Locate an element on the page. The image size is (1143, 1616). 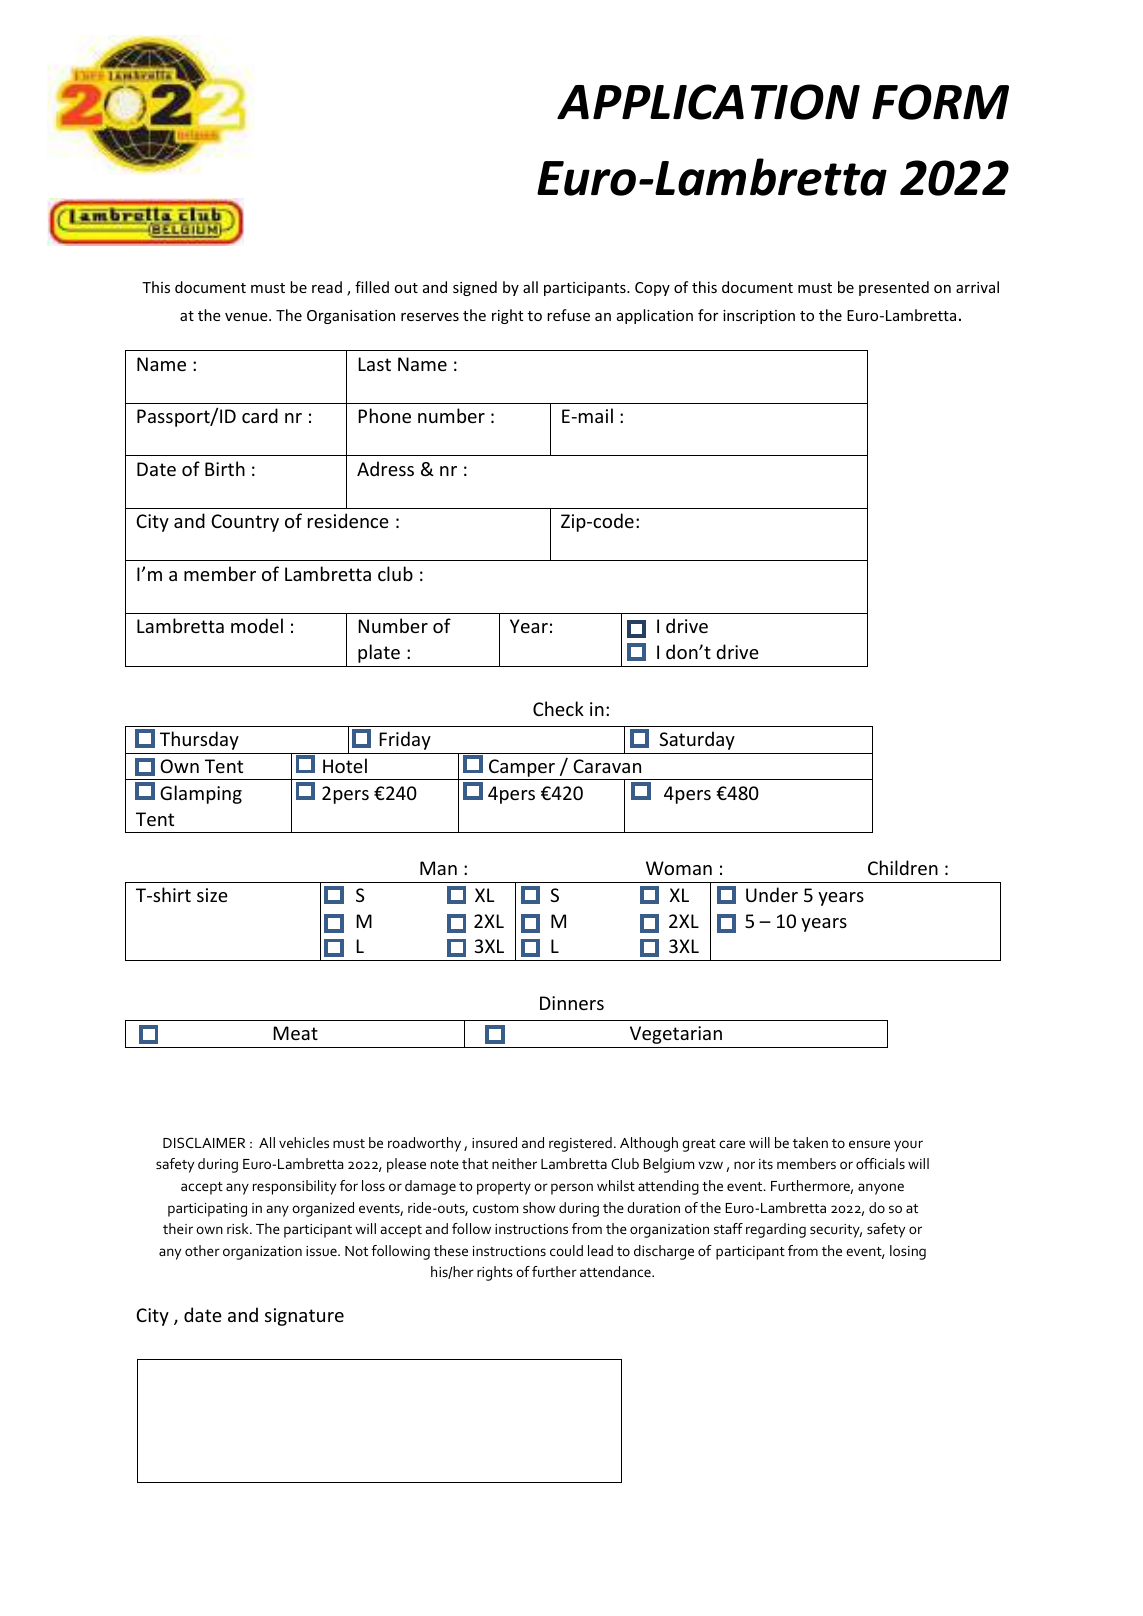
Dinners is located at coordinates (572, 1003).
